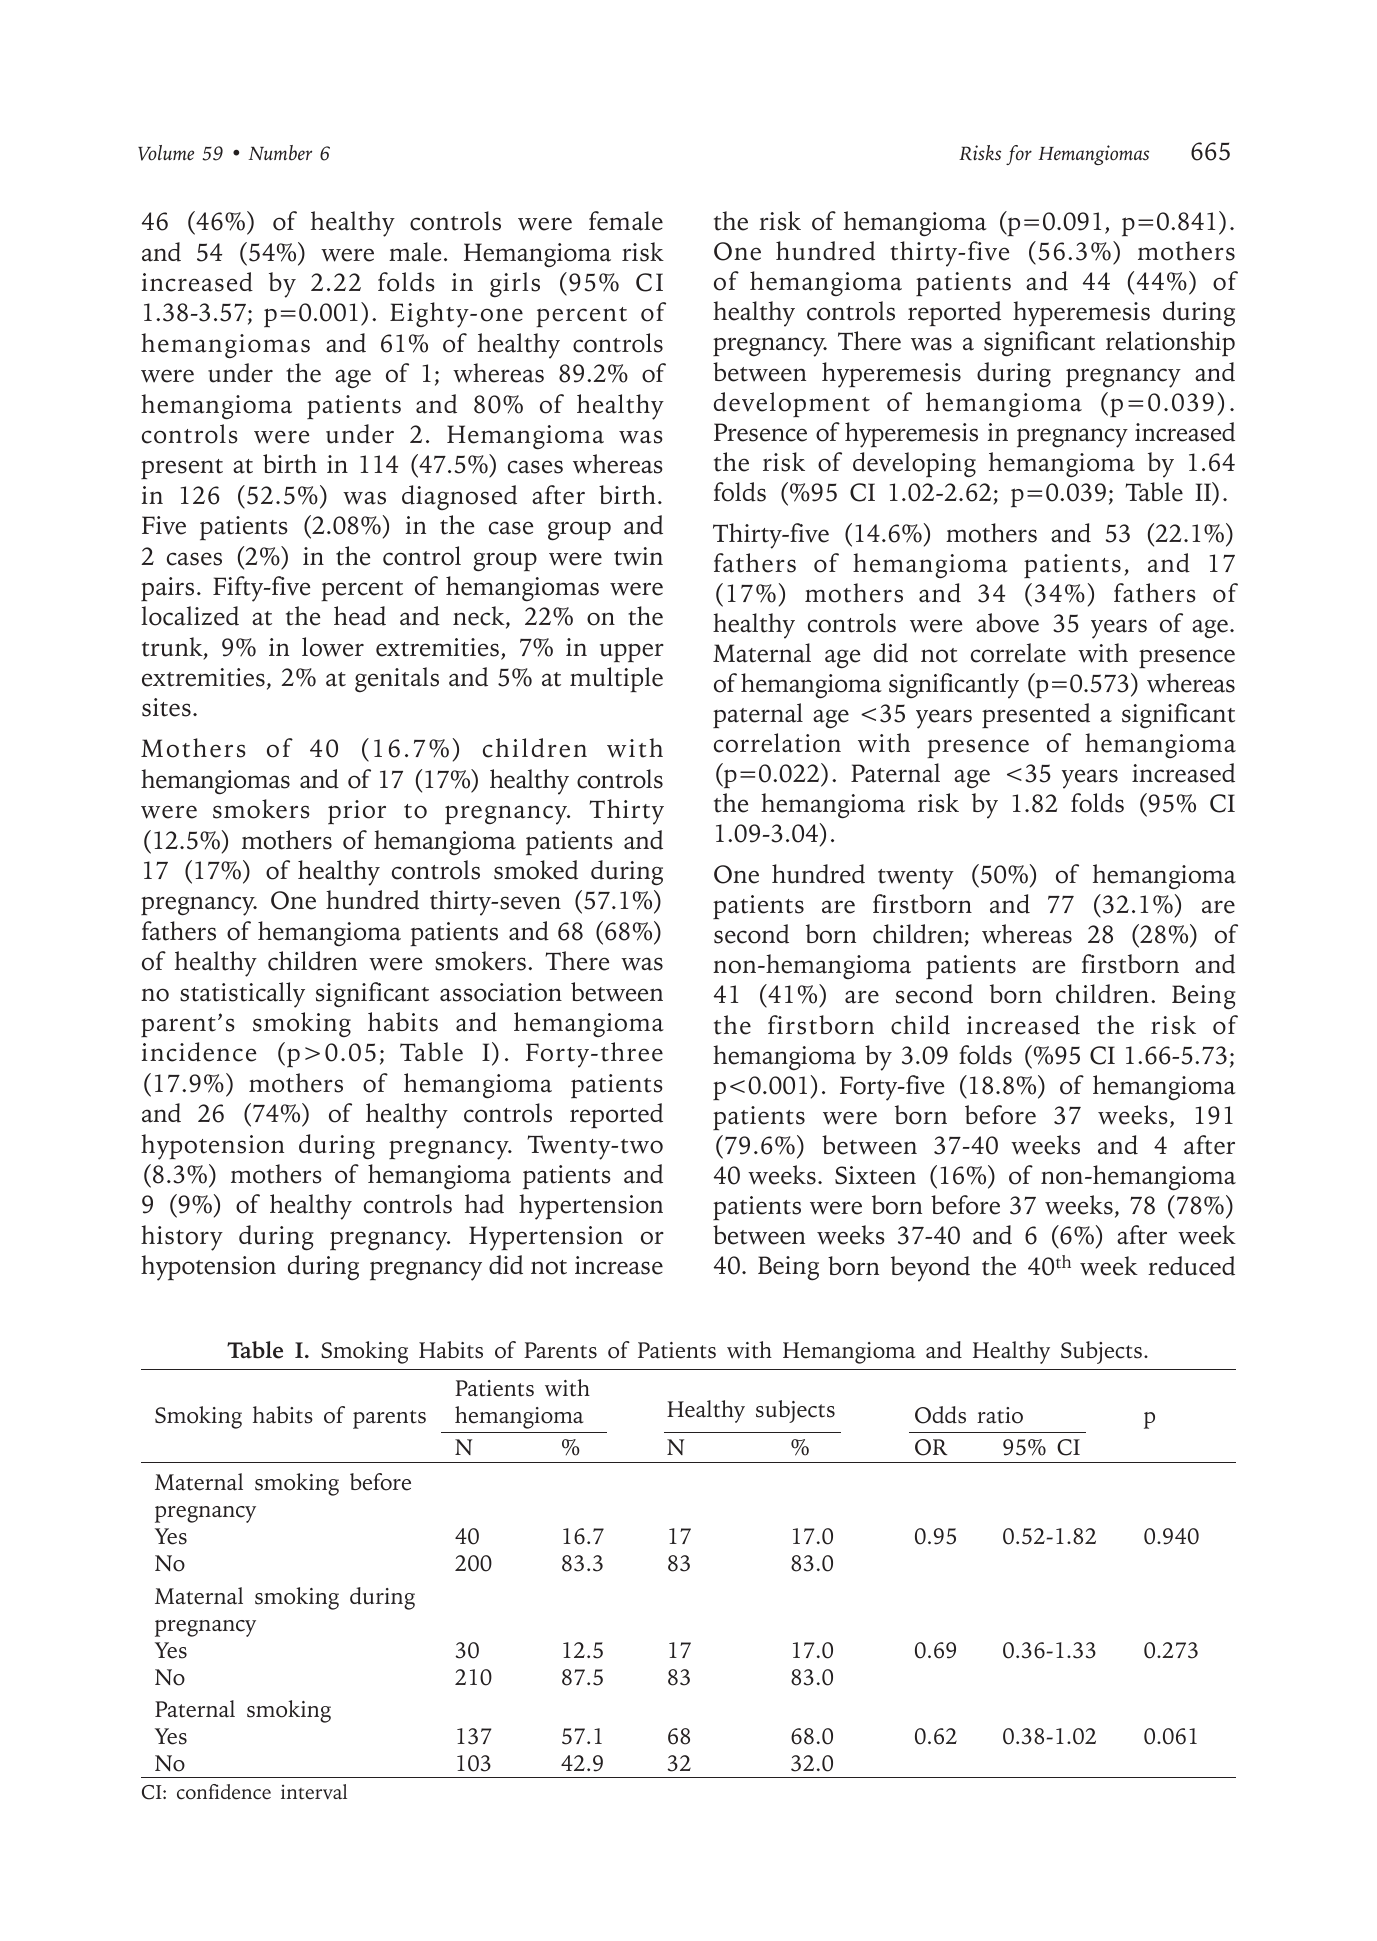 Image resolution: width=1377 pixels, height=1941 pixels. I want to click on correlate, so click(1018, 653).
